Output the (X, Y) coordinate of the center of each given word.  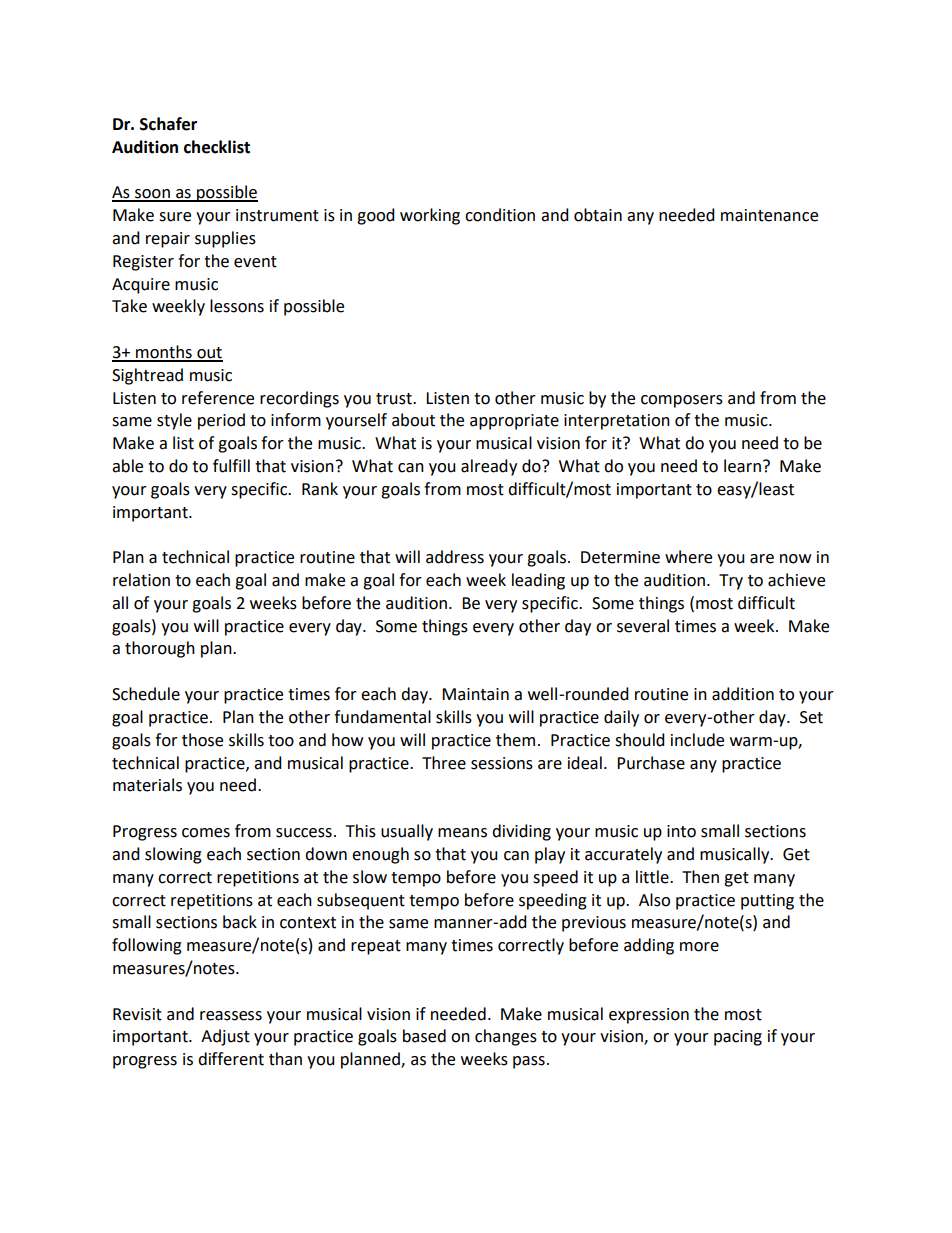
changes (506, 1037)
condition (500, 215)
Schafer (168, 124)
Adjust (225, 1037)
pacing (738, 1038)
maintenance (769, 215)
